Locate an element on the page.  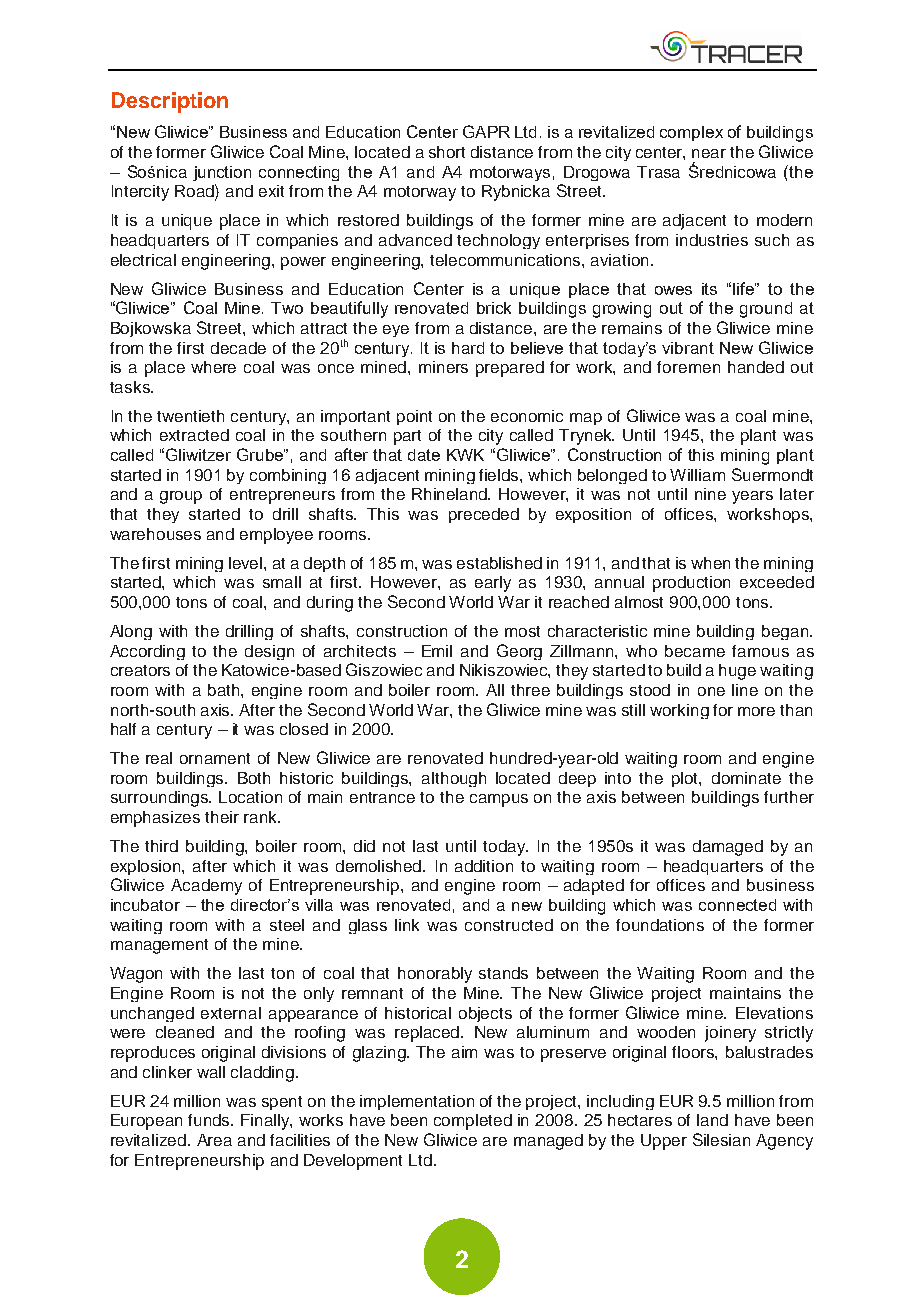
short is located at coordinates (447, 152).
